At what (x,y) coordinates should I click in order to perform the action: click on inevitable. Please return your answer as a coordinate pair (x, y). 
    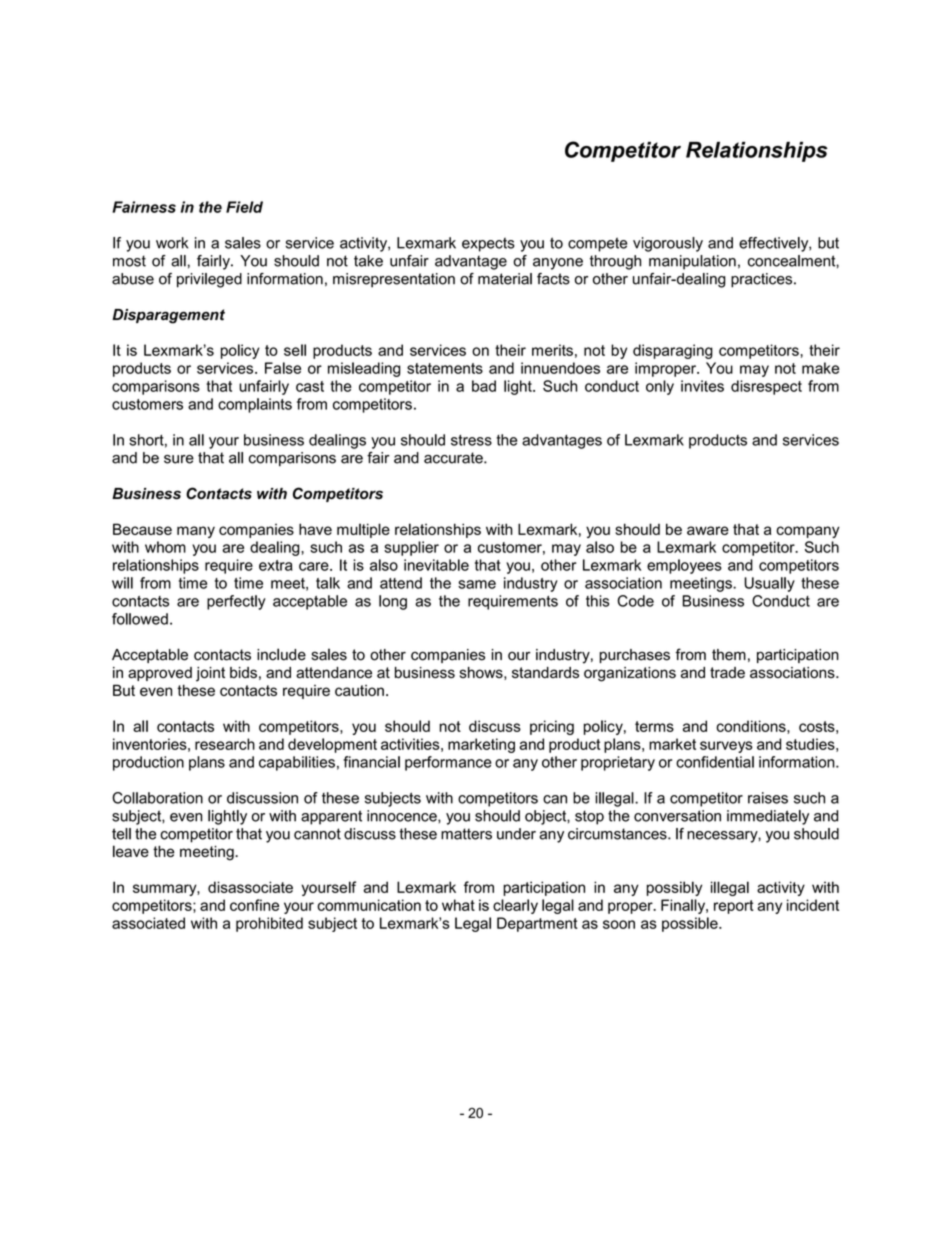
    Looking at the image, I should click on (436, 565).
